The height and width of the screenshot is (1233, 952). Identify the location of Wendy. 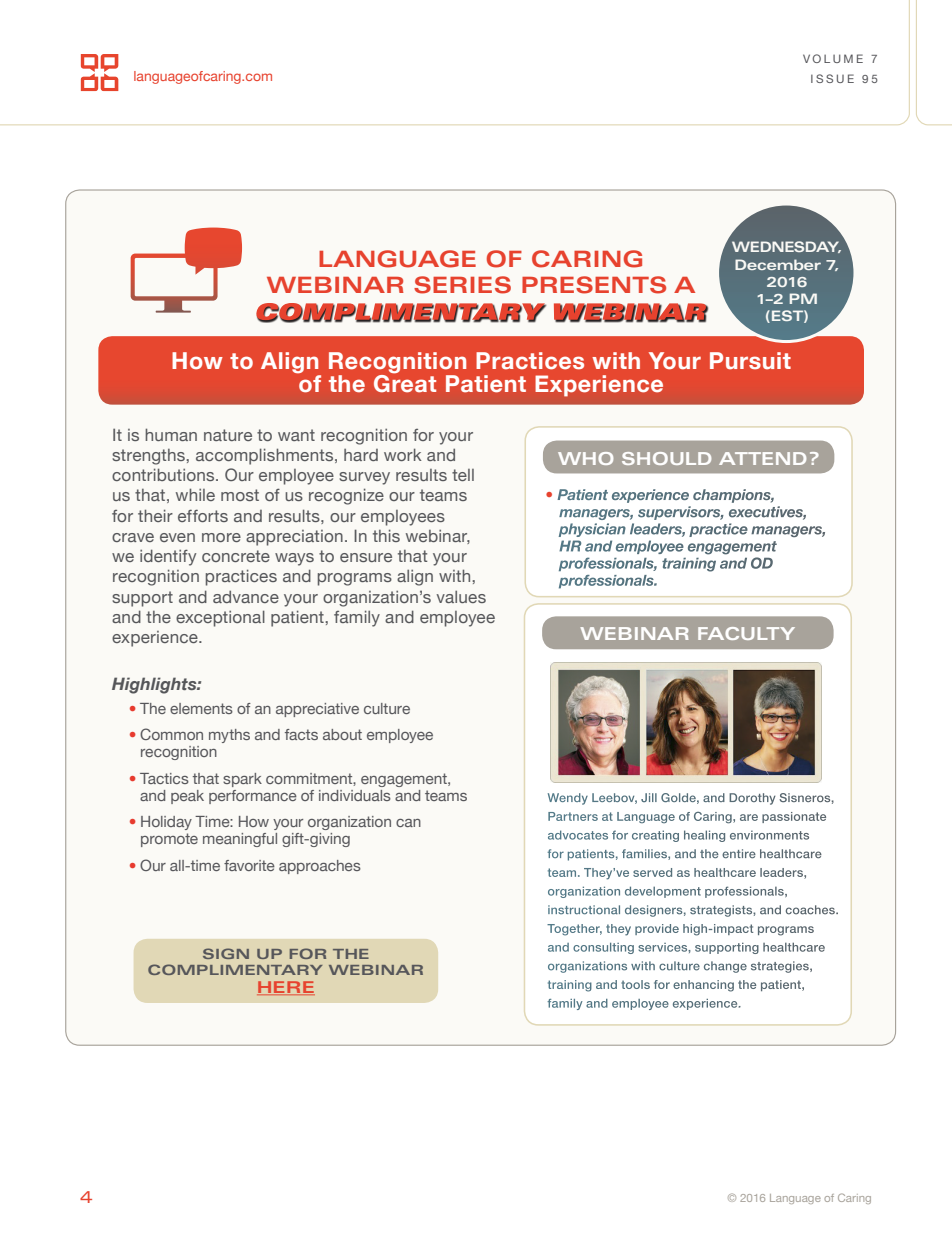
(568, 799).
